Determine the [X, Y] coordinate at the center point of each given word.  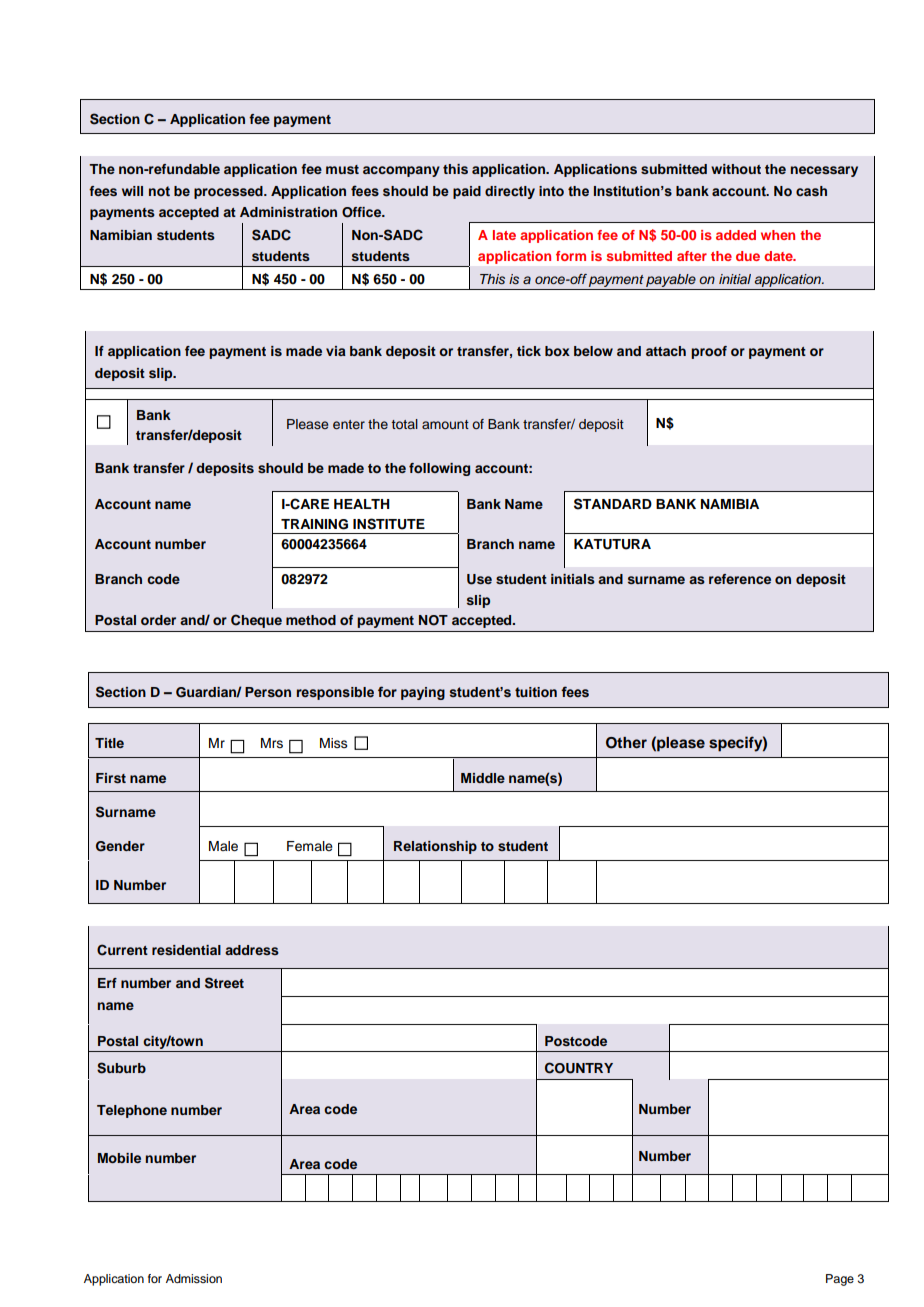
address [252, 950]
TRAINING [314, 524]
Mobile [119, 1158]
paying [423, 693]
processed [229, 192]
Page [840, 1280]
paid [467, 192]
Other [626, 743]
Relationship [435, 847]
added [736, 235]
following [439, 469]
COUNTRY [579, 1068]
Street [224, 983]
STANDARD [613, 504]
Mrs [272, 743]
